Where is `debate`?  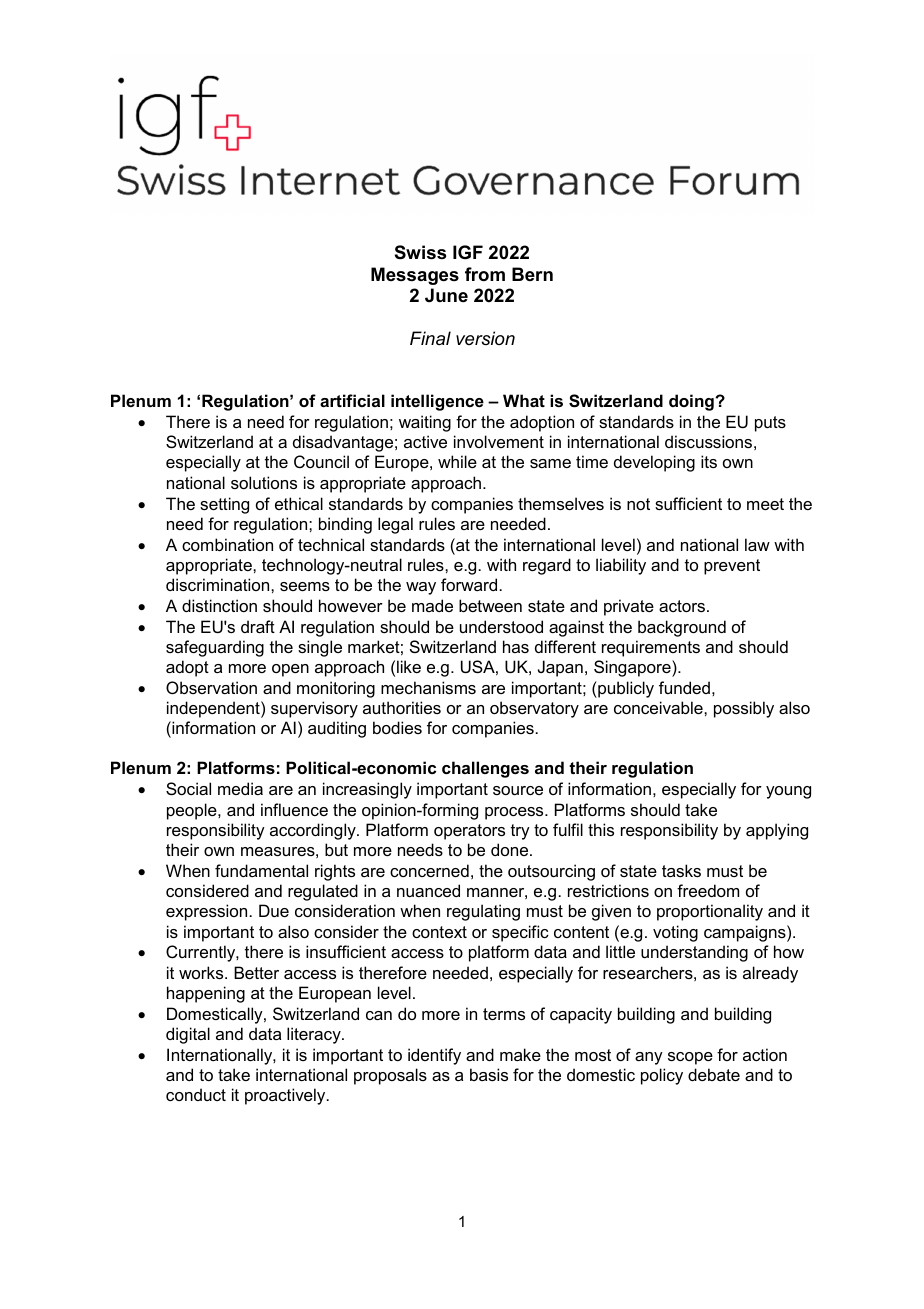 debate is located at coordinates (714, 1074).
